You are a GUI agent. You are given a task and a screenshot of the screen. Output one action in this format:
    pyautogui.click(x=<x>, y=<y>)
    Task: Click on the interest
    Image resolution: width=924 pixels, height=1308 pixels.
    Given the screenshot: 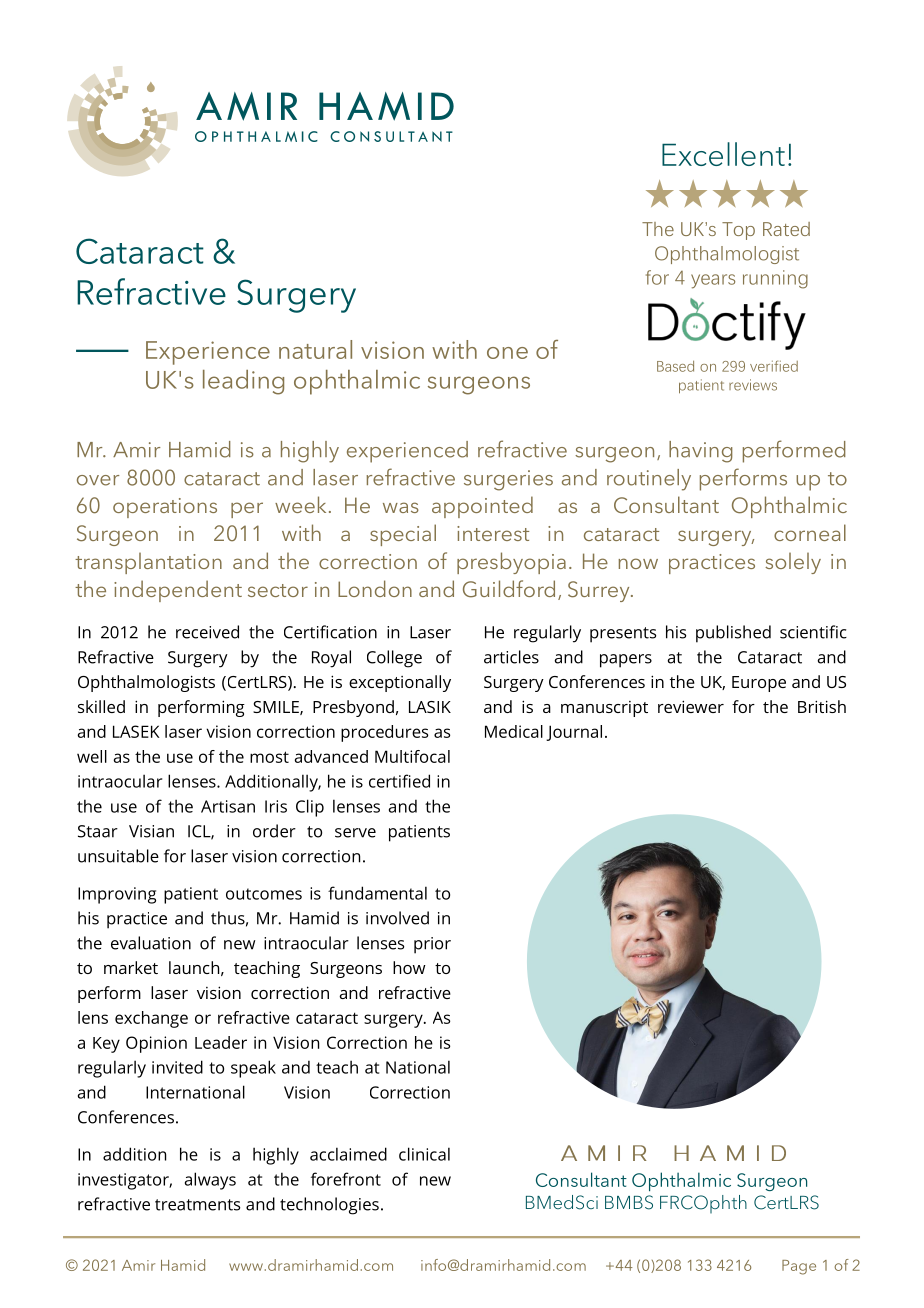 What is the action you would take?
    pyautogui.click(x=493, y=533)
